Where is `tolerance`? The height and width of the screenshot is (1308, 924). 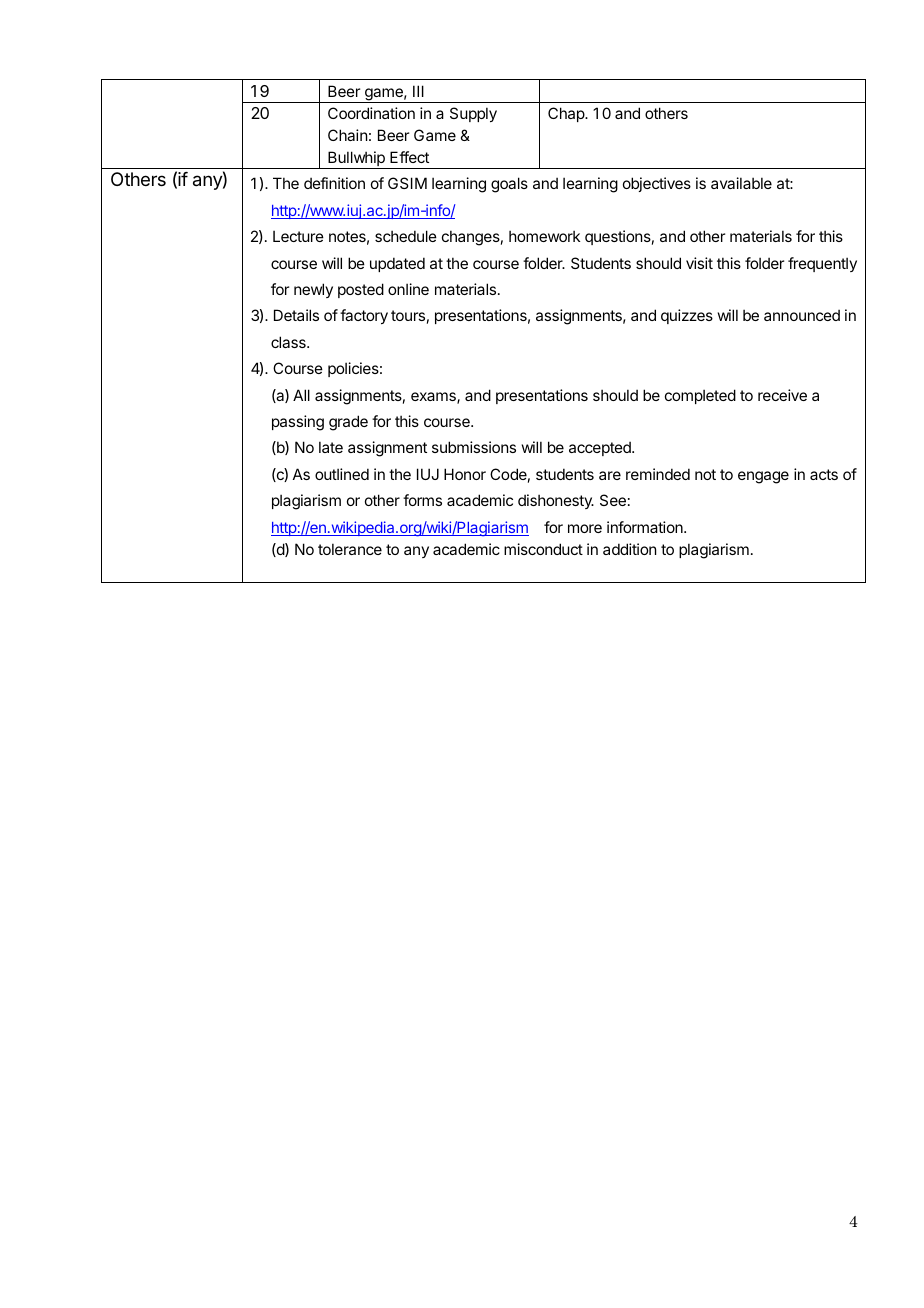
tolerance is located at coordinates (350, 549).
